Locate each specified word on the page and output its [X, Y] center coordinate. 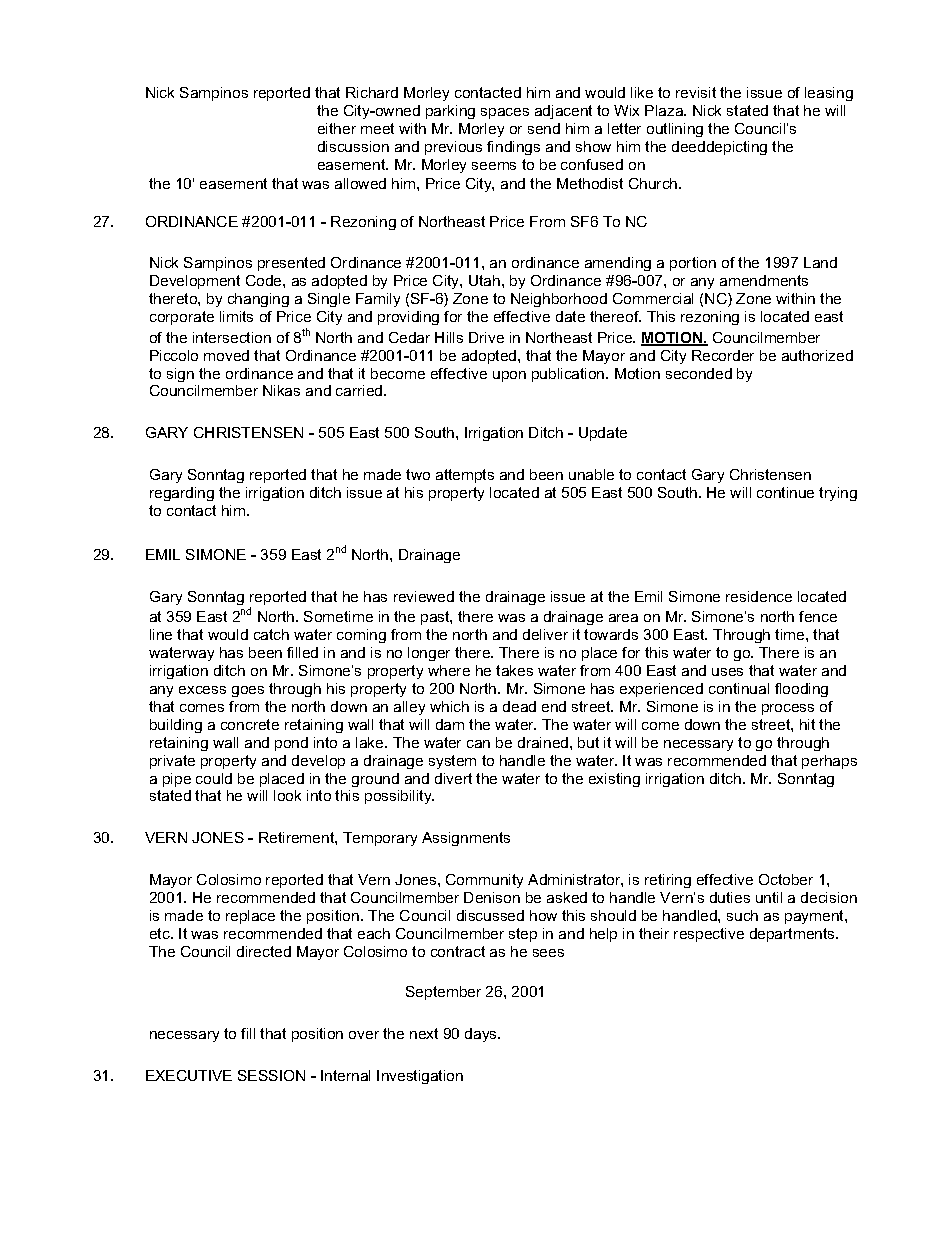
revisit [696, 92]
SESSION [271, 1075]
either [337, 128]
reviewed [424, 596]
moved [226, 355]
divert [453, 778]
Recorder [723, 355]
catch [271, 634]
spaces [505, 113]
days [482, 1035]
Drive [486, 337]
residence [759, 596]
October [786, 879]
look [287, 795]
